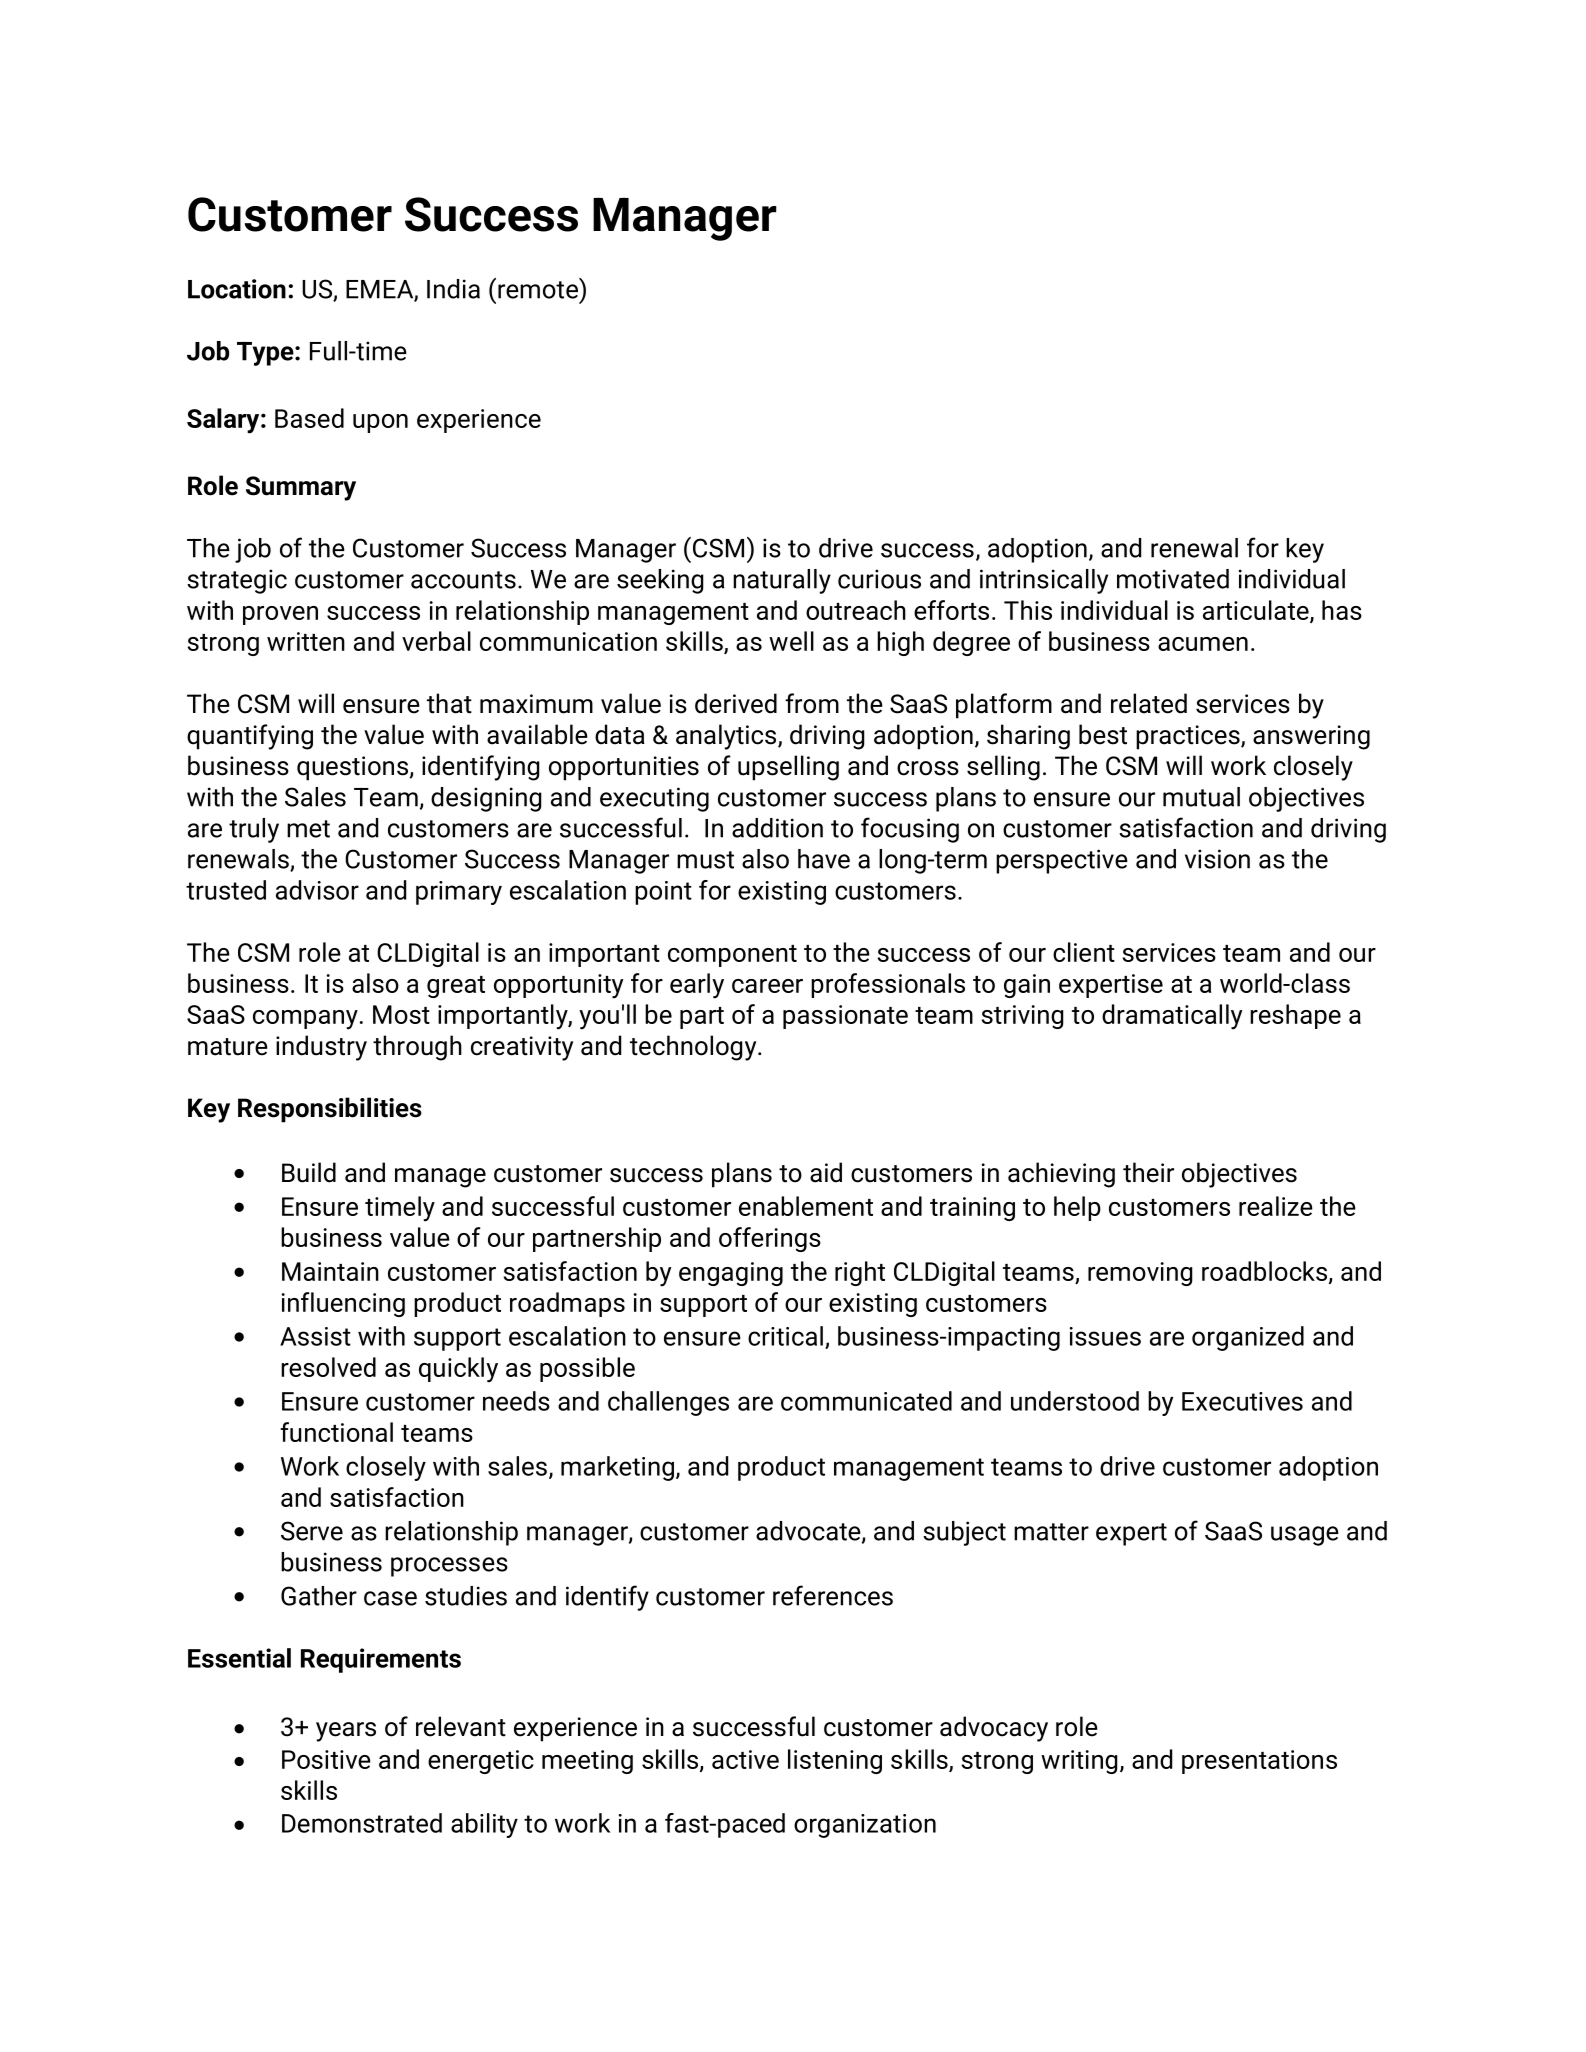  Describe the element at coordinates (326, 1759) in the screenshot. I see `Positive` at that location.
